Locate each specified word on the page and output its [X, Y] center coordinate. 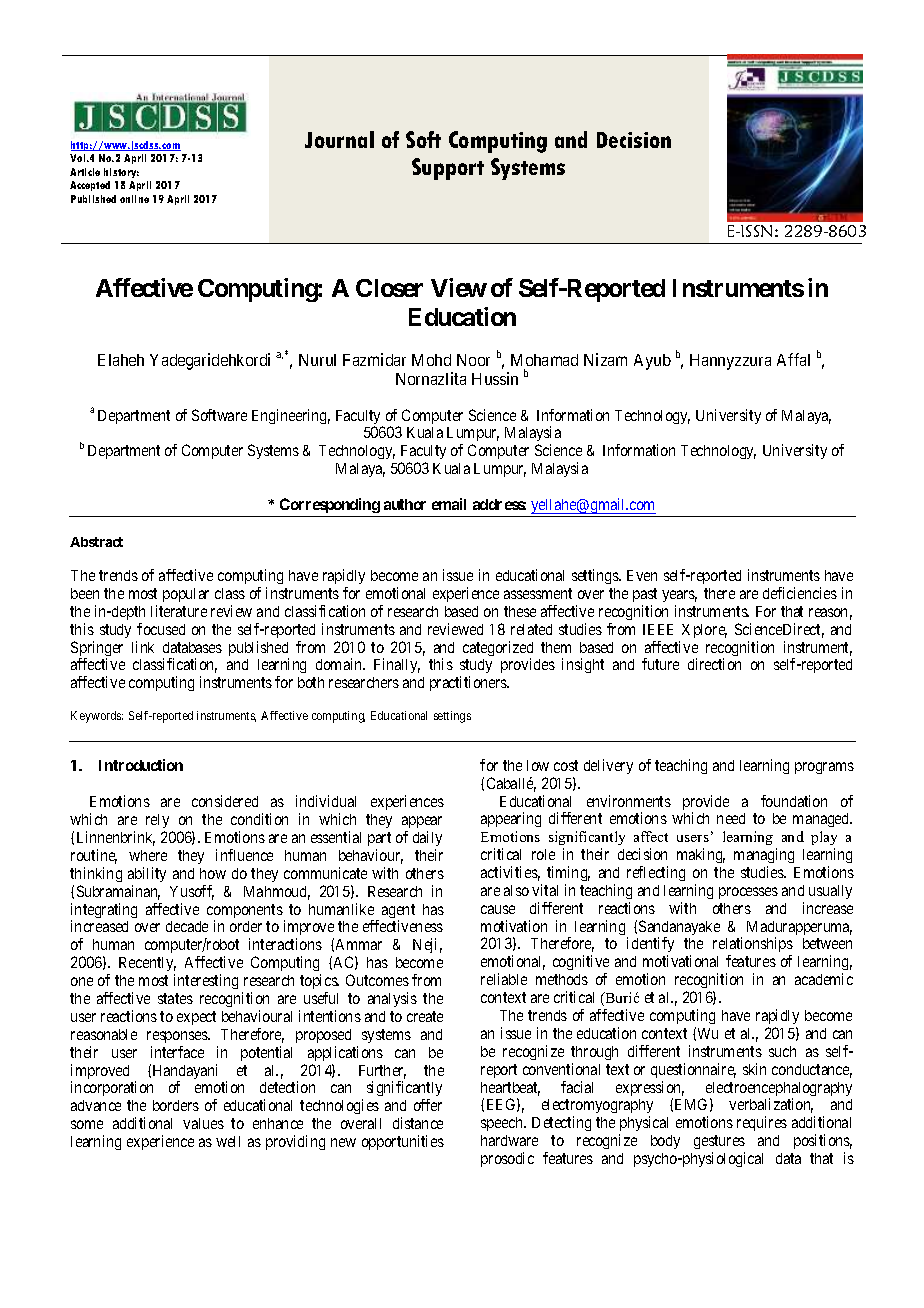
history [121, 173]
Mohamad [544, 360]
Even [642, 575]
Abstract [96, 542]
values [203, 1123]
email [449, 504]
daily [427, 838]
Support [448, 169]
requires [762, 1123]
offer [428, 1105]
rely [157, 823]
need [731, 818]
